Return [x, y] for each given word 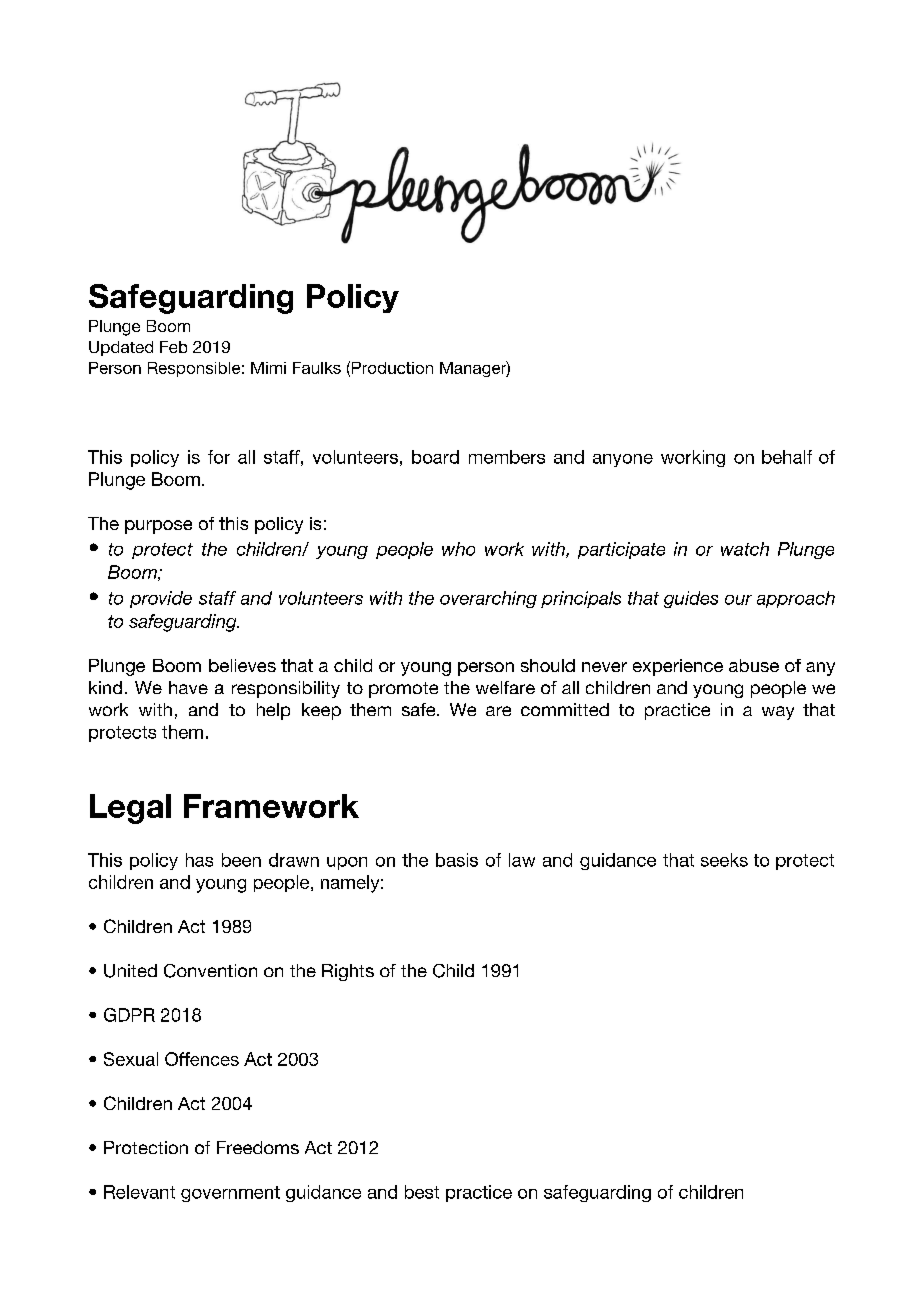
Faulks [317, 368]
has [199, 860]
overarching [488, 599]
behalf [787, 457]
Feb [173, 347]
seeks [724, 860]
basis [457, 860]
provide [161, 599]
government [230, 1194]
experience [678, 667]
